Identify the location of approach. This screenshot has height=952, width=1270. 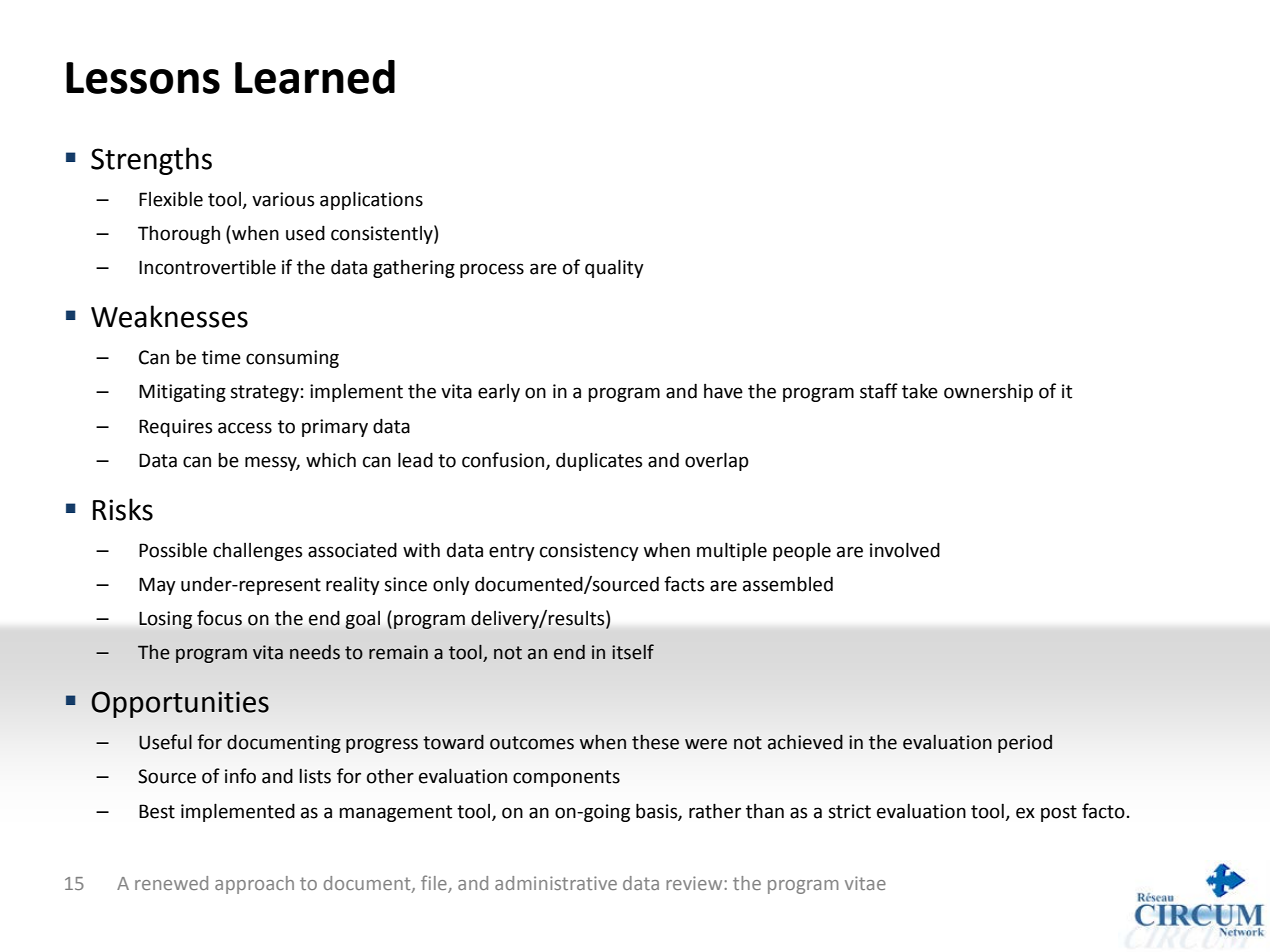
(254, 885).
